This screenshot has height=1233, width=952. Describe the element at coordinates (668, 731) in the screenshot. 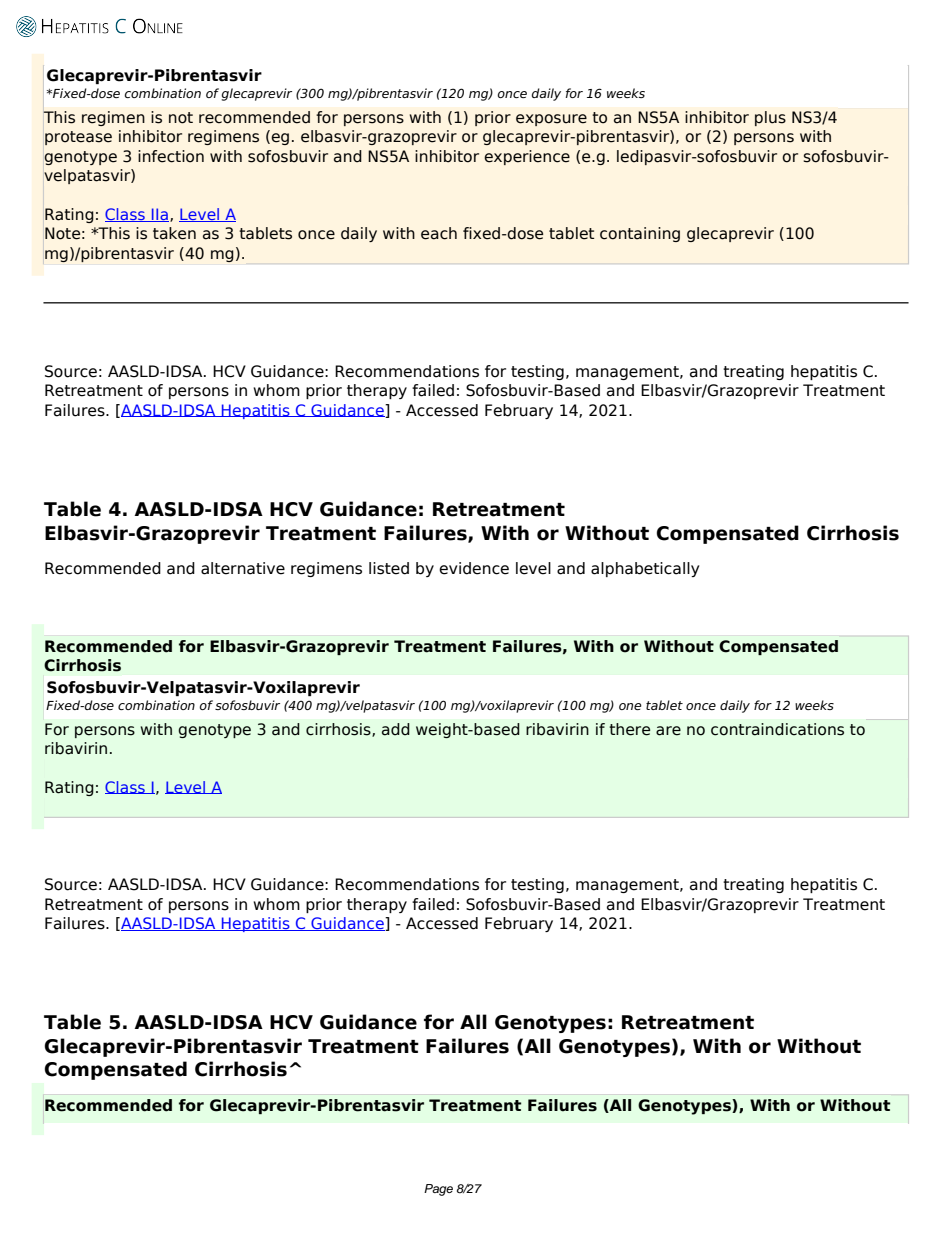

I see `are` at that location.
